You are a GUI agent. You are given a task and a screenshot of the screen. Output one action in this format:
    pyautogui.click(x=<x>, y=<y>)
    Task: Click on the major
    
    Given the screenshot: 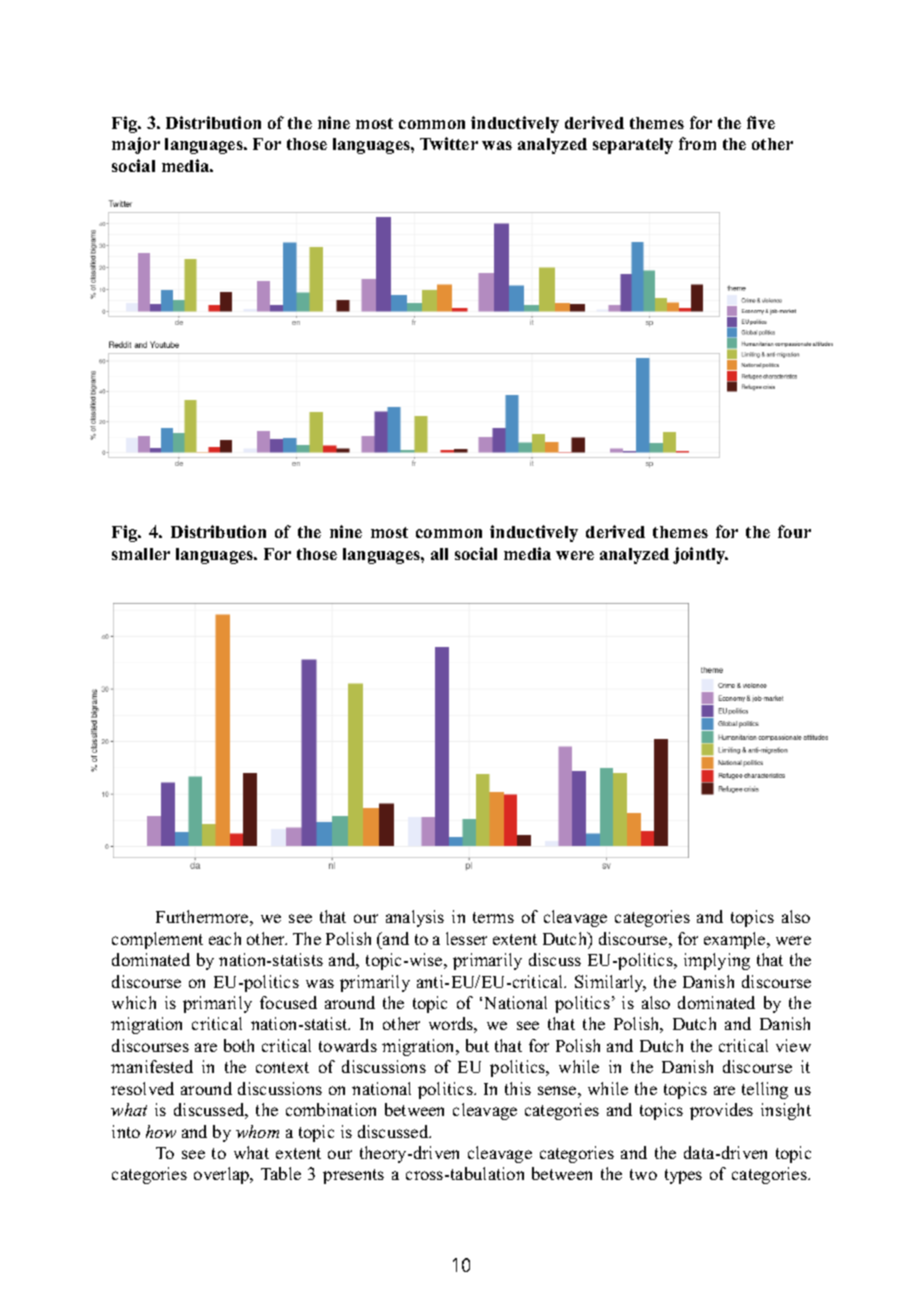 What is the action you would take?
    pyautogui.click(x=136, y=145)
